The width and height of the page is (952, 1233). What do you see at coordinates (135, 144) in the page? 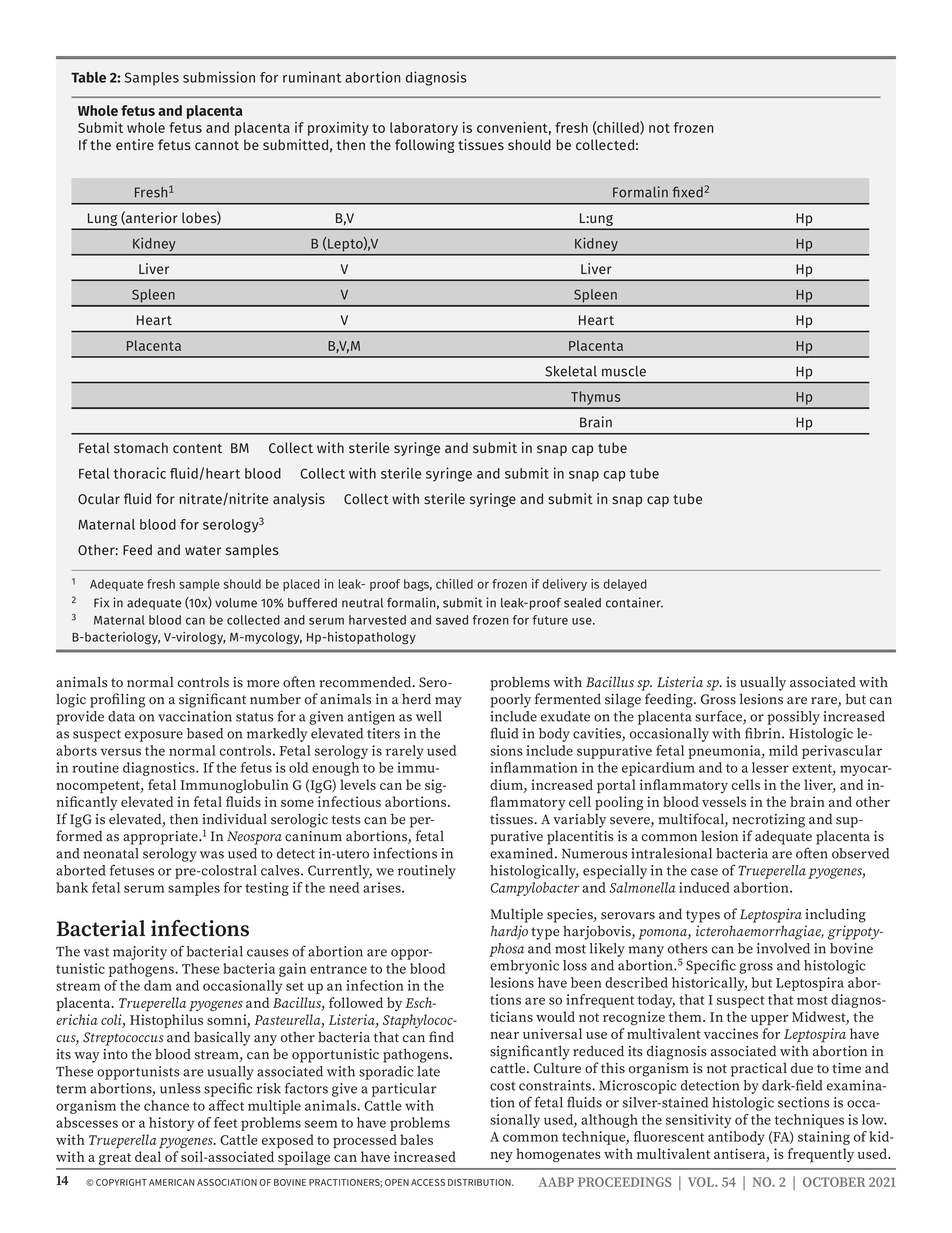
I see `entire` at bounding box center [135, 144].
